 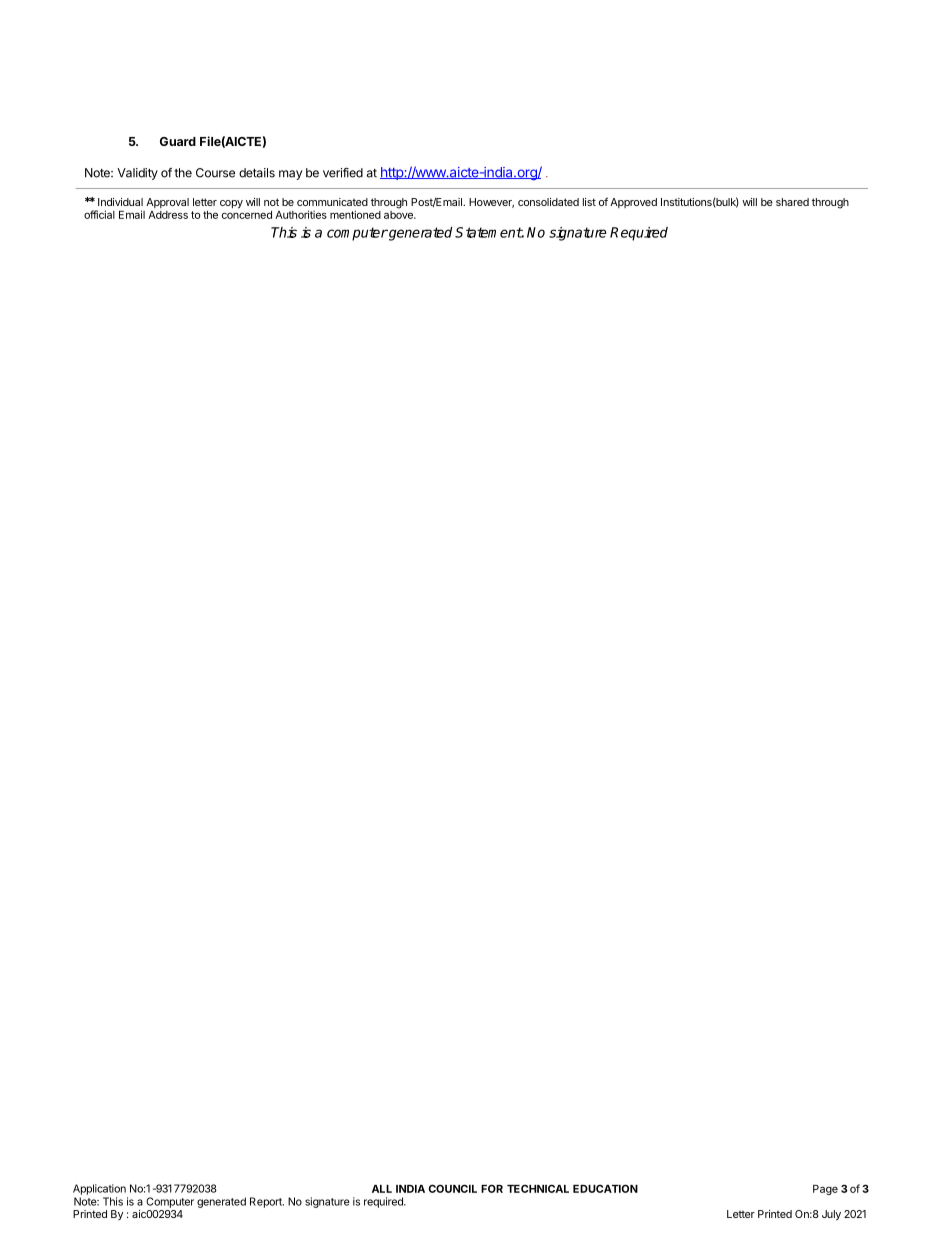 I want to click on shared, so click(x=792, y=202).
